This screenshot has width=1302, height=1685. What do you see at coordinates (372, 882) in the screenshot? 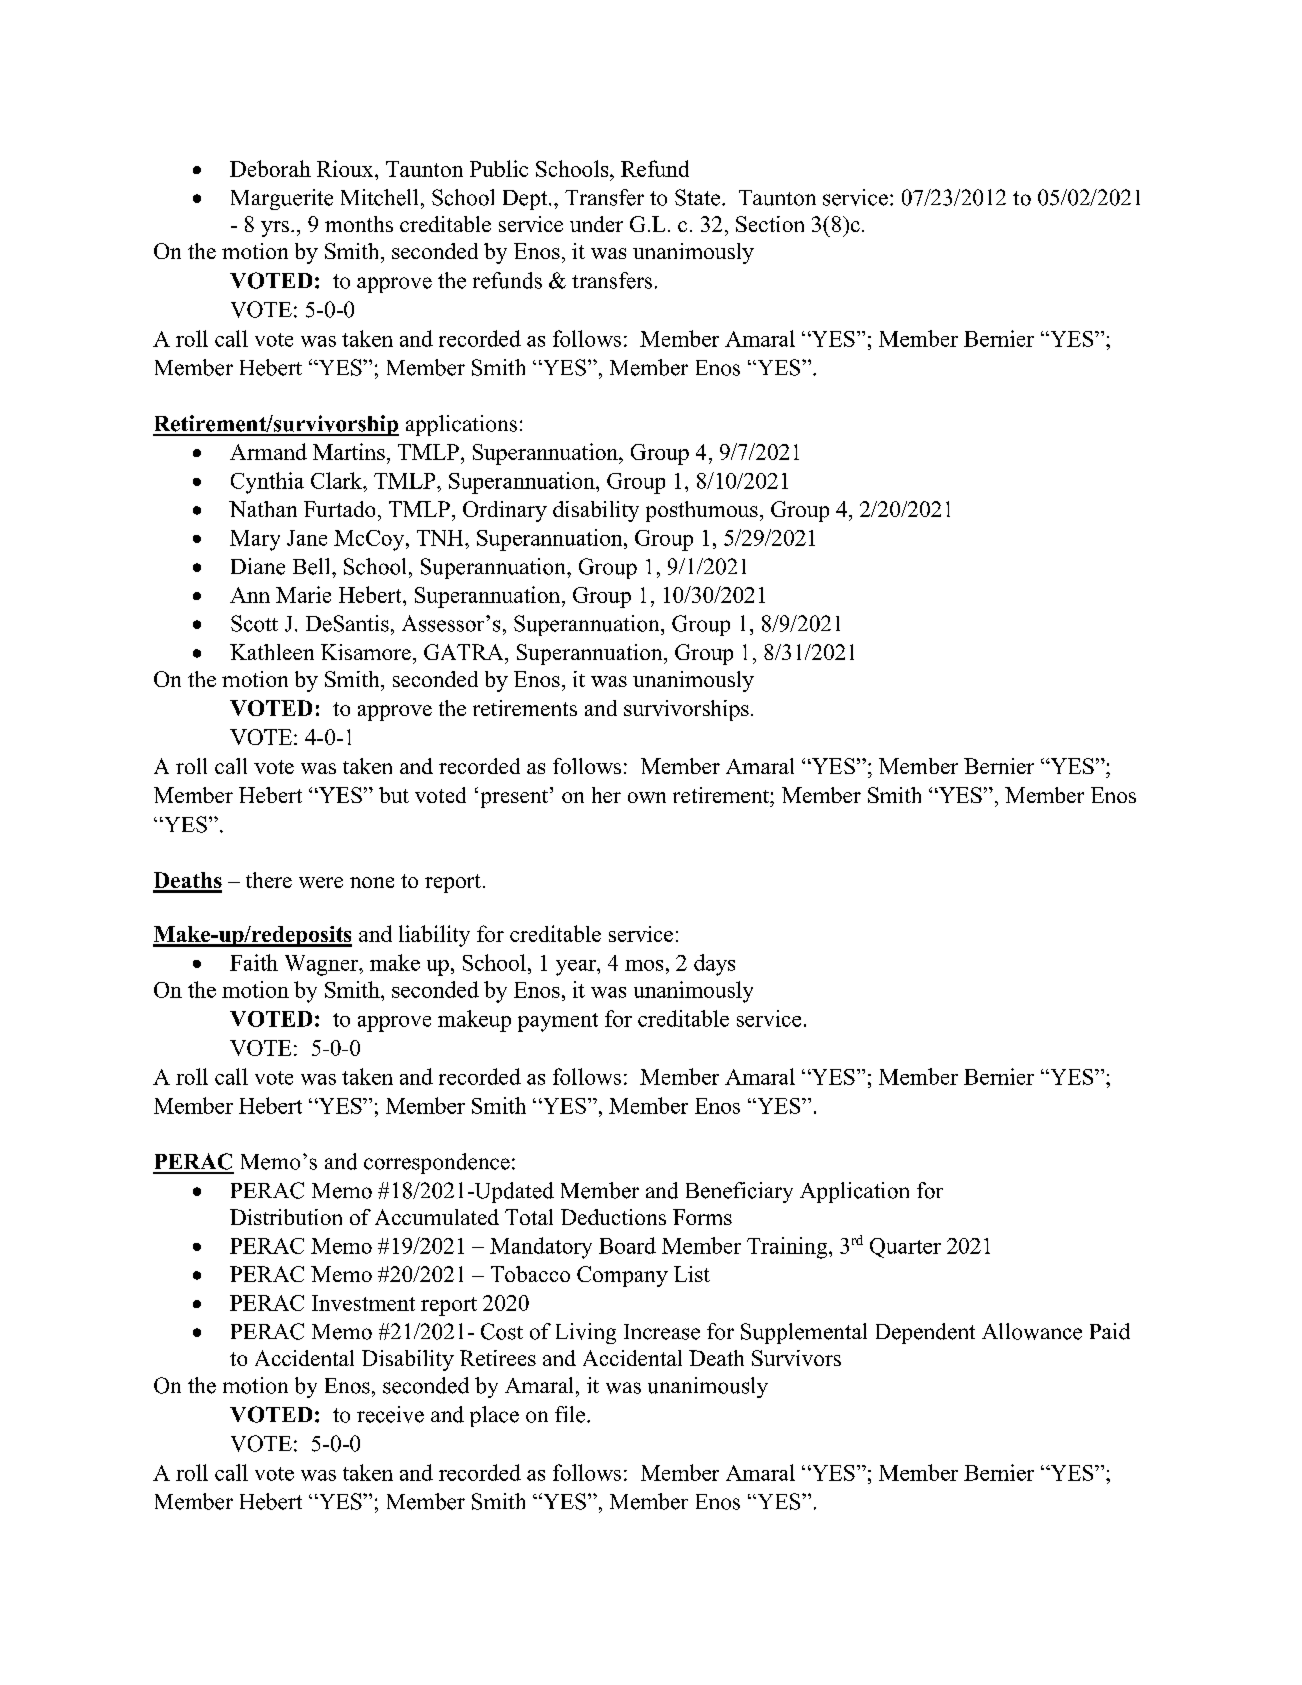
I see `none` at bounding box center [372, 882].
